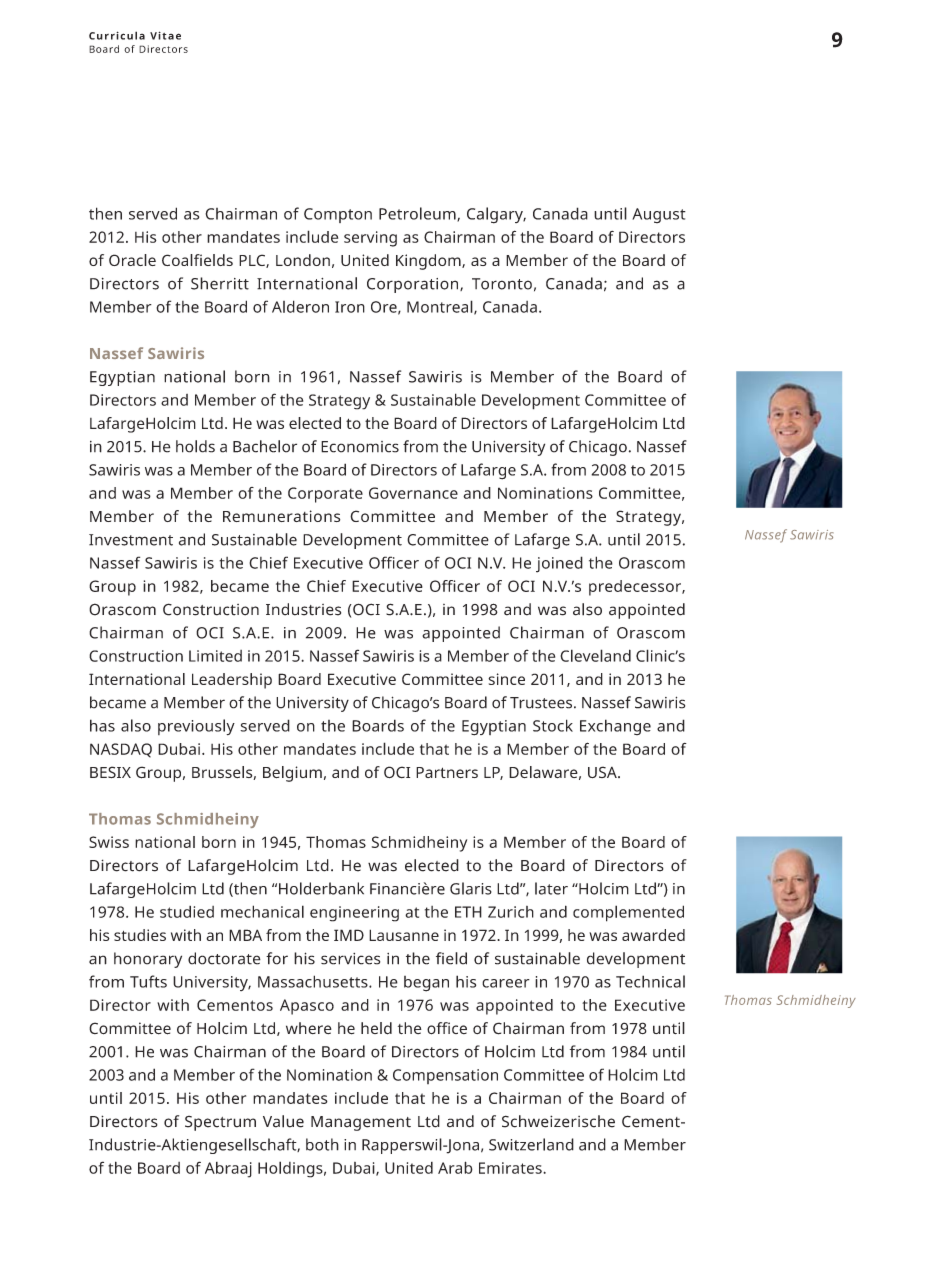 This image has width=930, height=1288. I want to click on served, so click(153, 213).
